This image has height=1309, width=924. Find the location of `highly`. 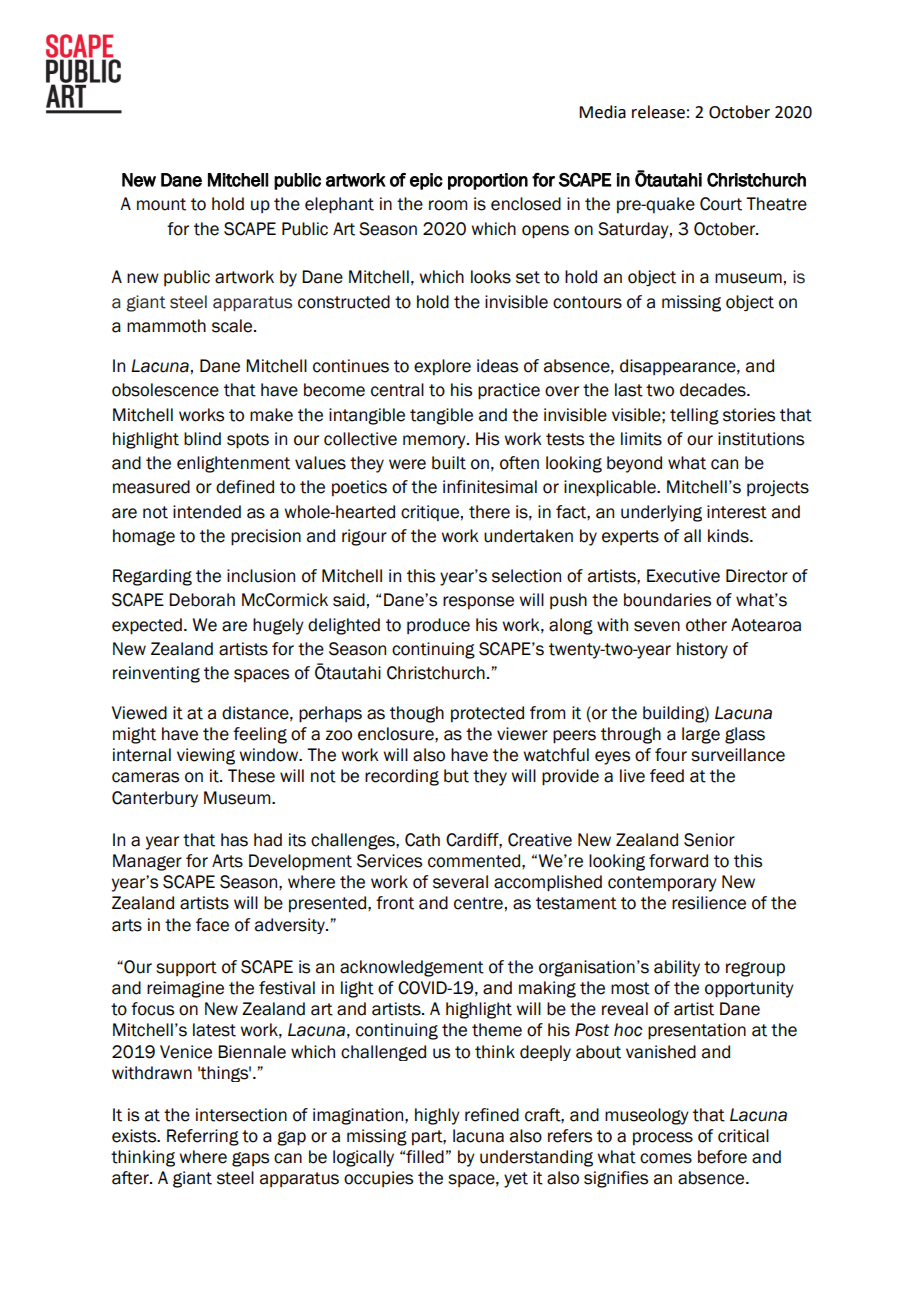

highly is located at coordinates (437, 1116).
